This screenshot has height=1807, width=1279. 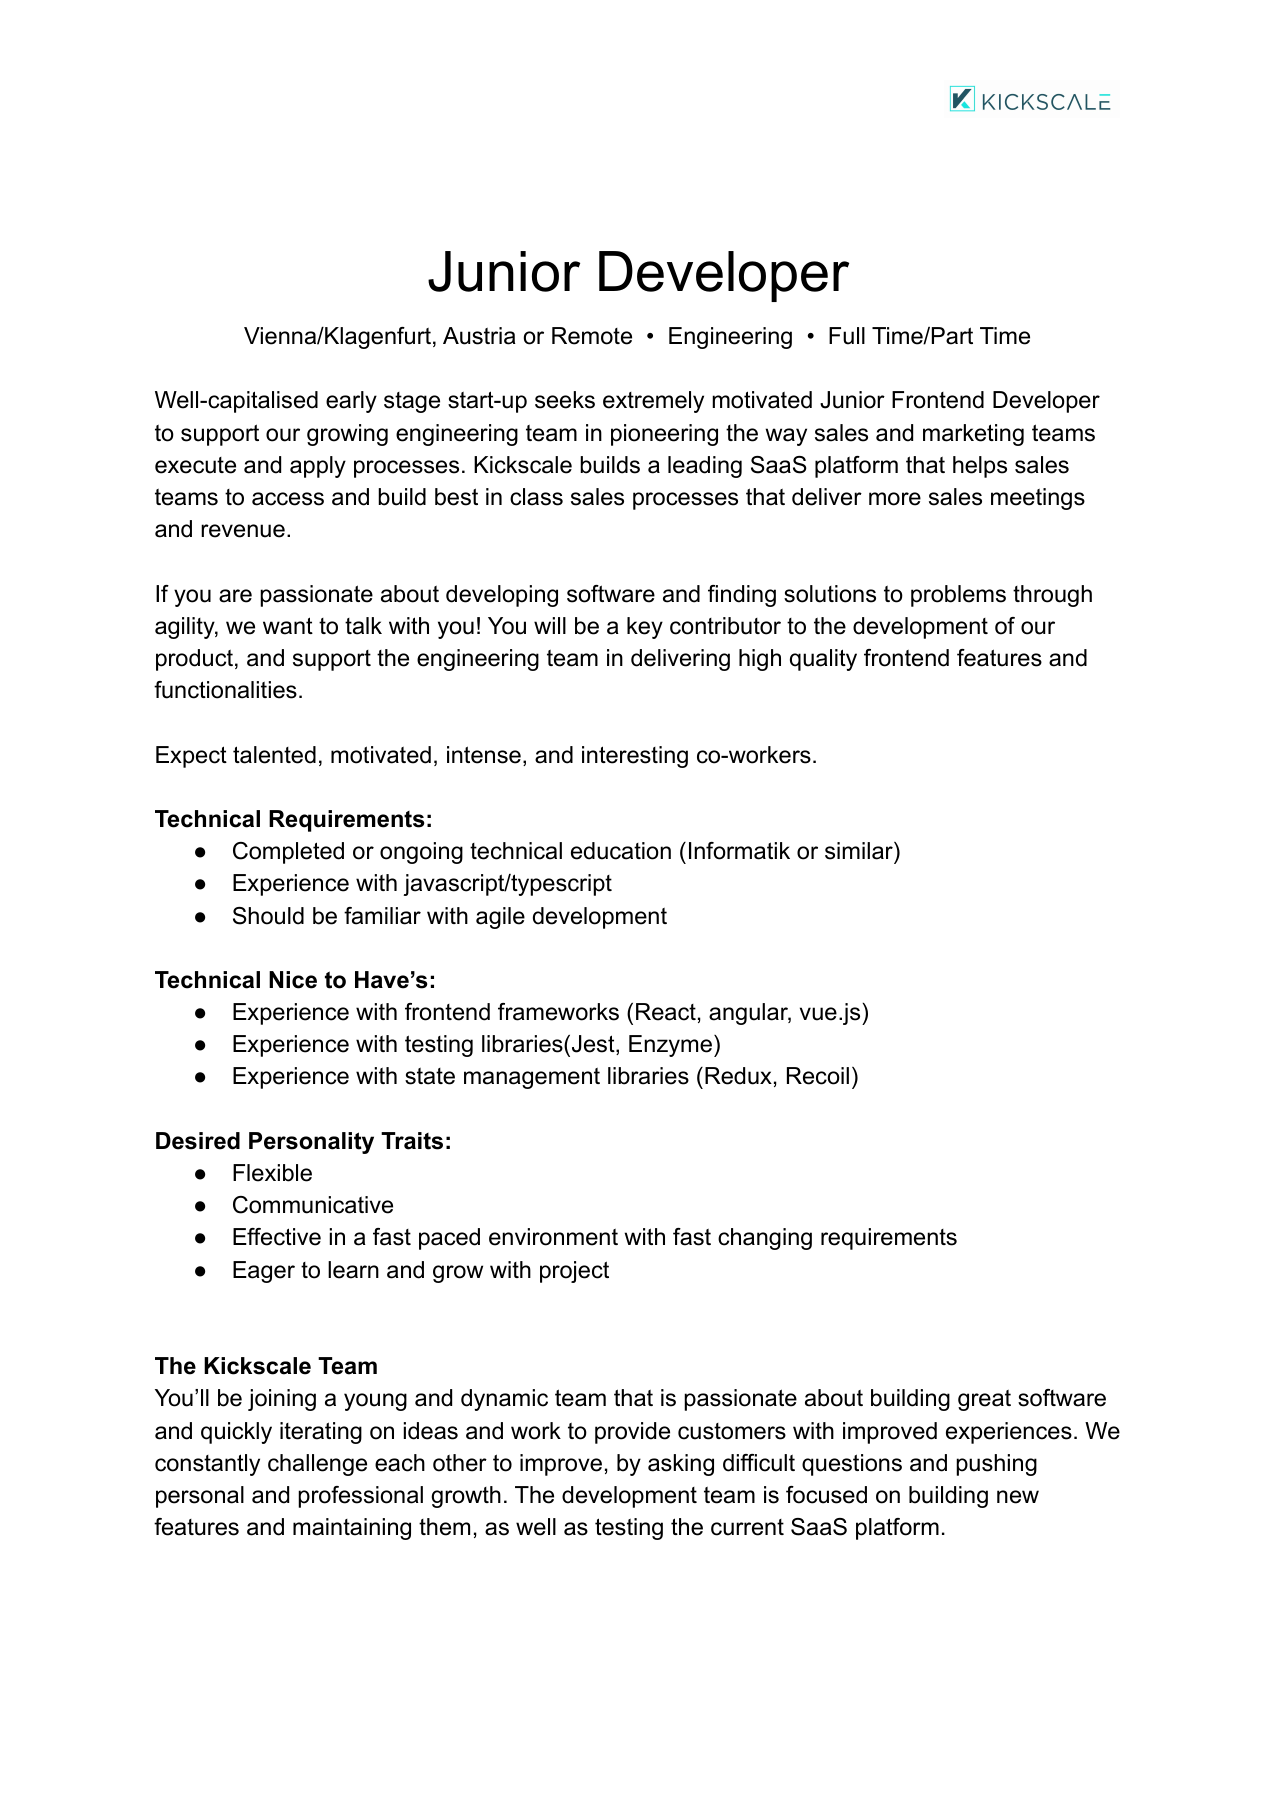 I want to click on extremely, so click(x=653, y=402).
